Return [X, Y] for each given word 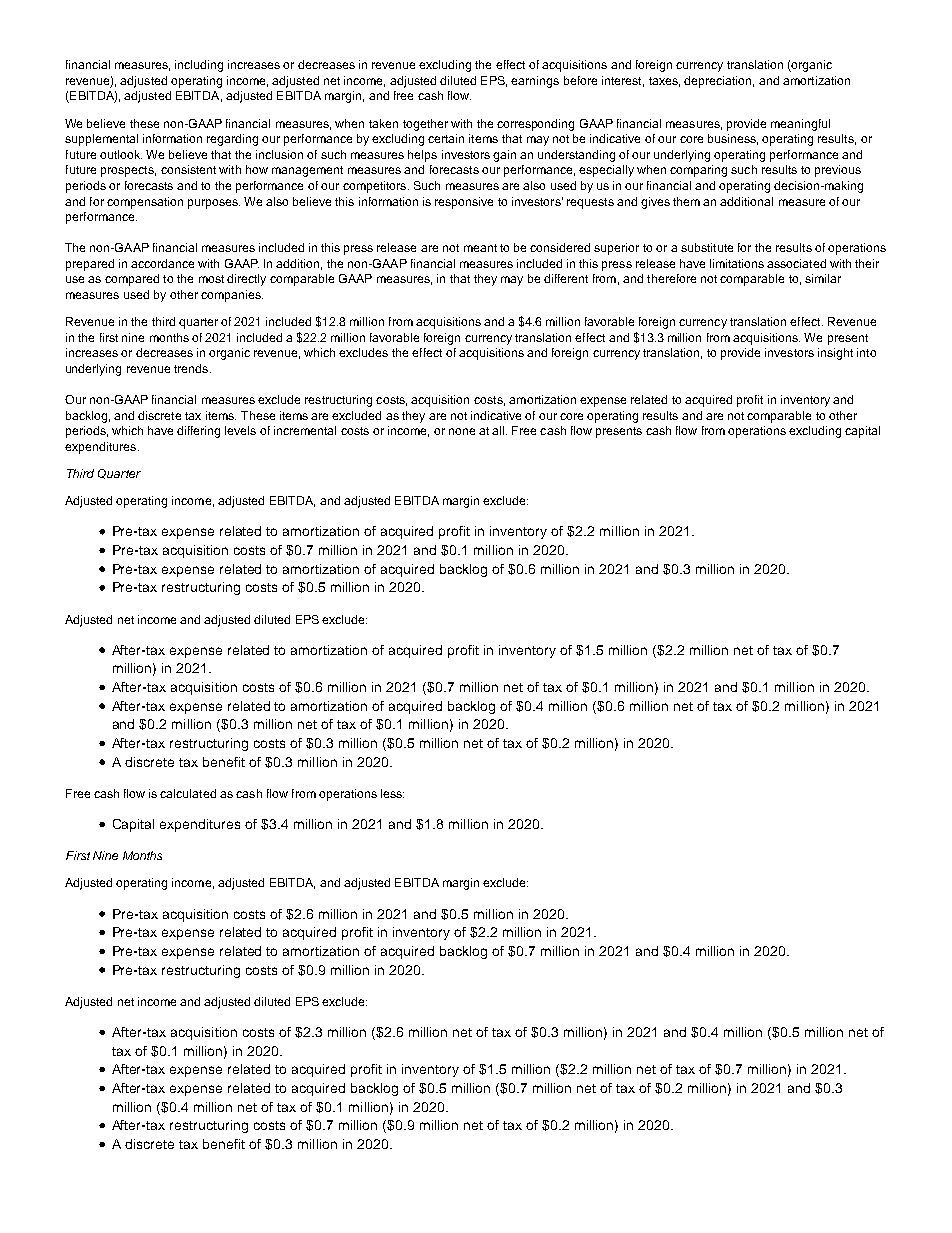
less [392, 793]
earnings [535, 82]
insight [835, 354]
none [462, 431]
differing [198, 432]
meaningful [800, 125]
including [199, 66]
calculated [188, 793]
